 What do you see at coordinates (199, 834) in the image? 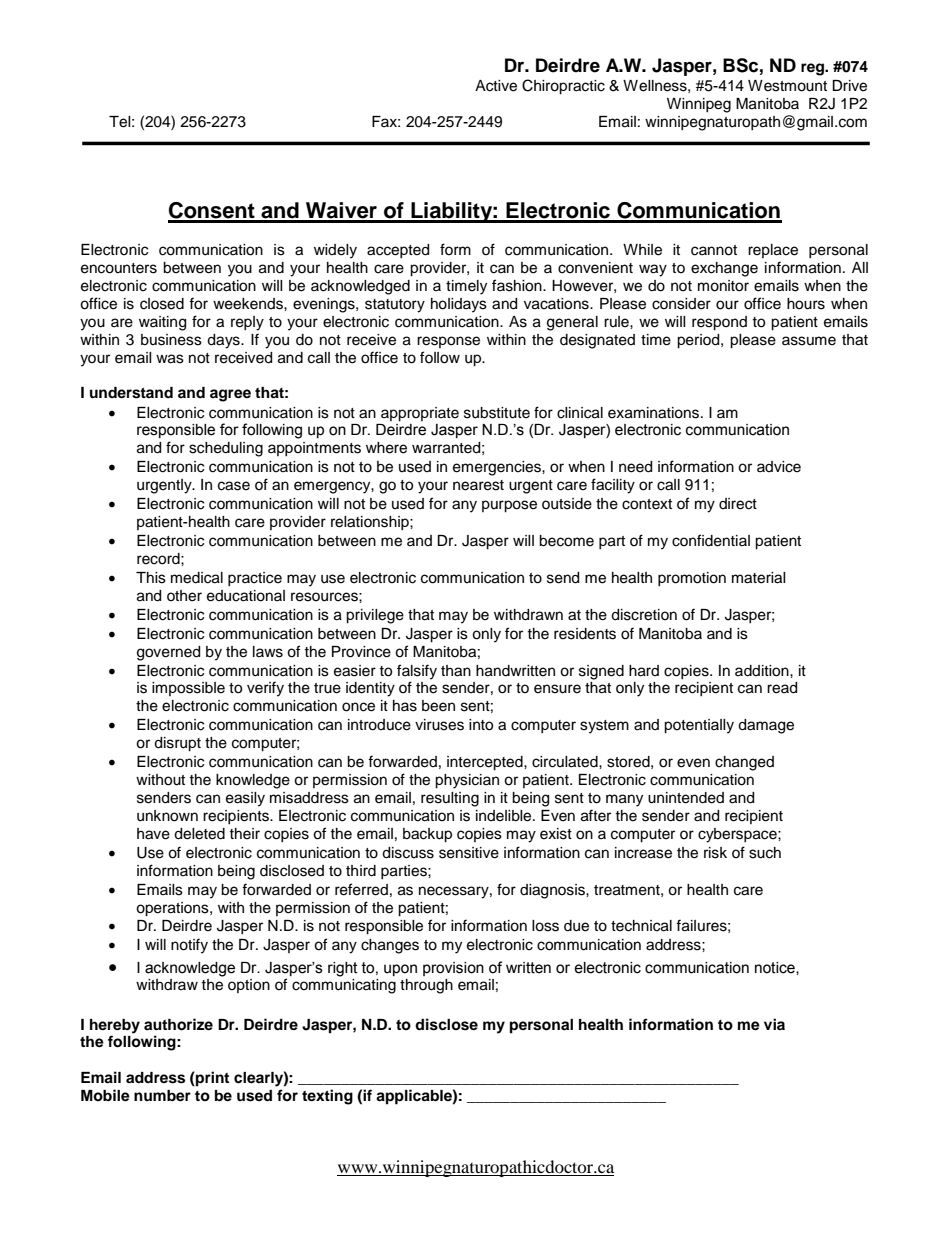
I see `deleted` at bounding box center [199, 834].
